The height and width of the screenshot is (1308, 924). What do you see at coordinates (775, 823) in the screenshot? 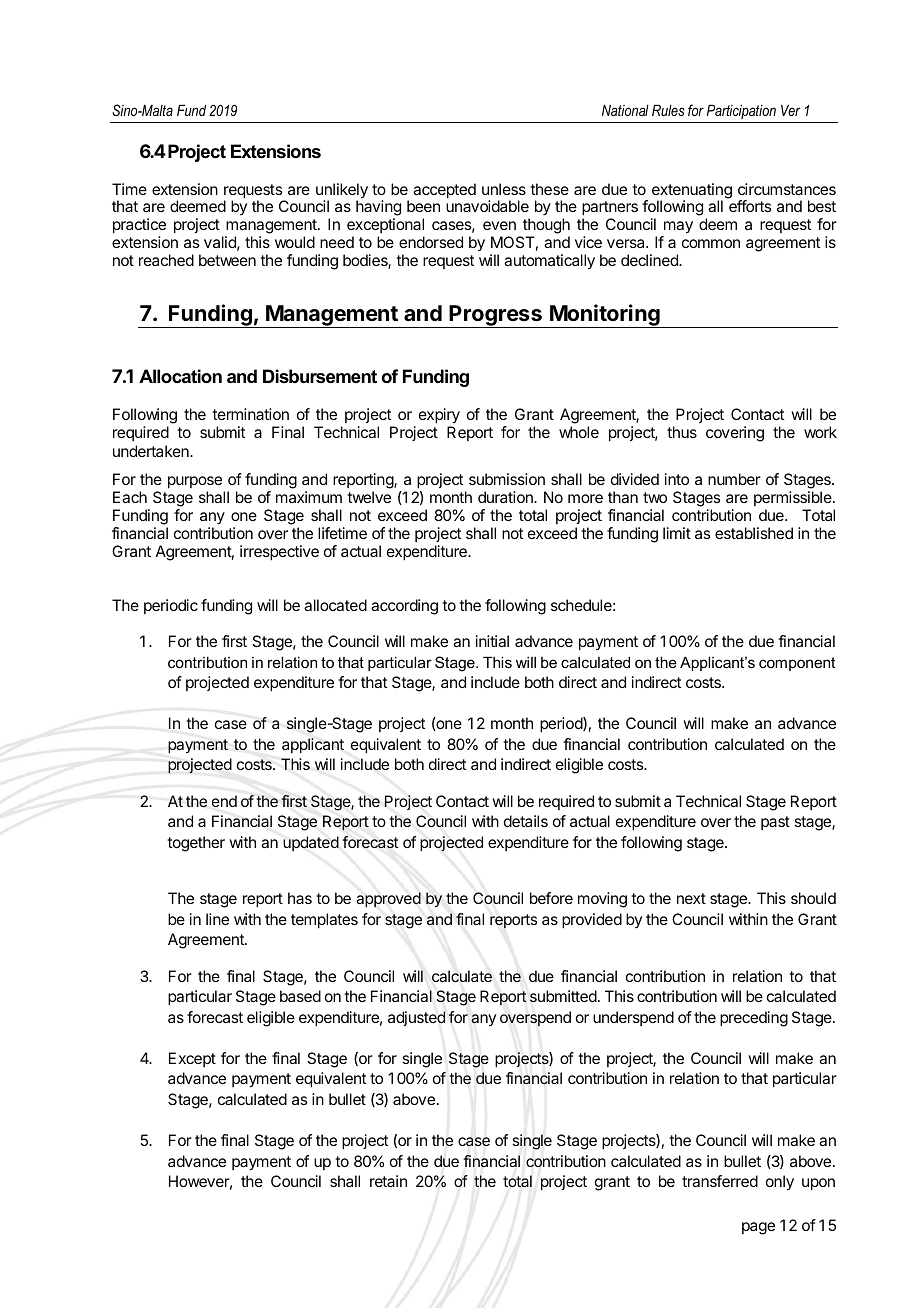
I see `past` at bounding box center [775, 823].
